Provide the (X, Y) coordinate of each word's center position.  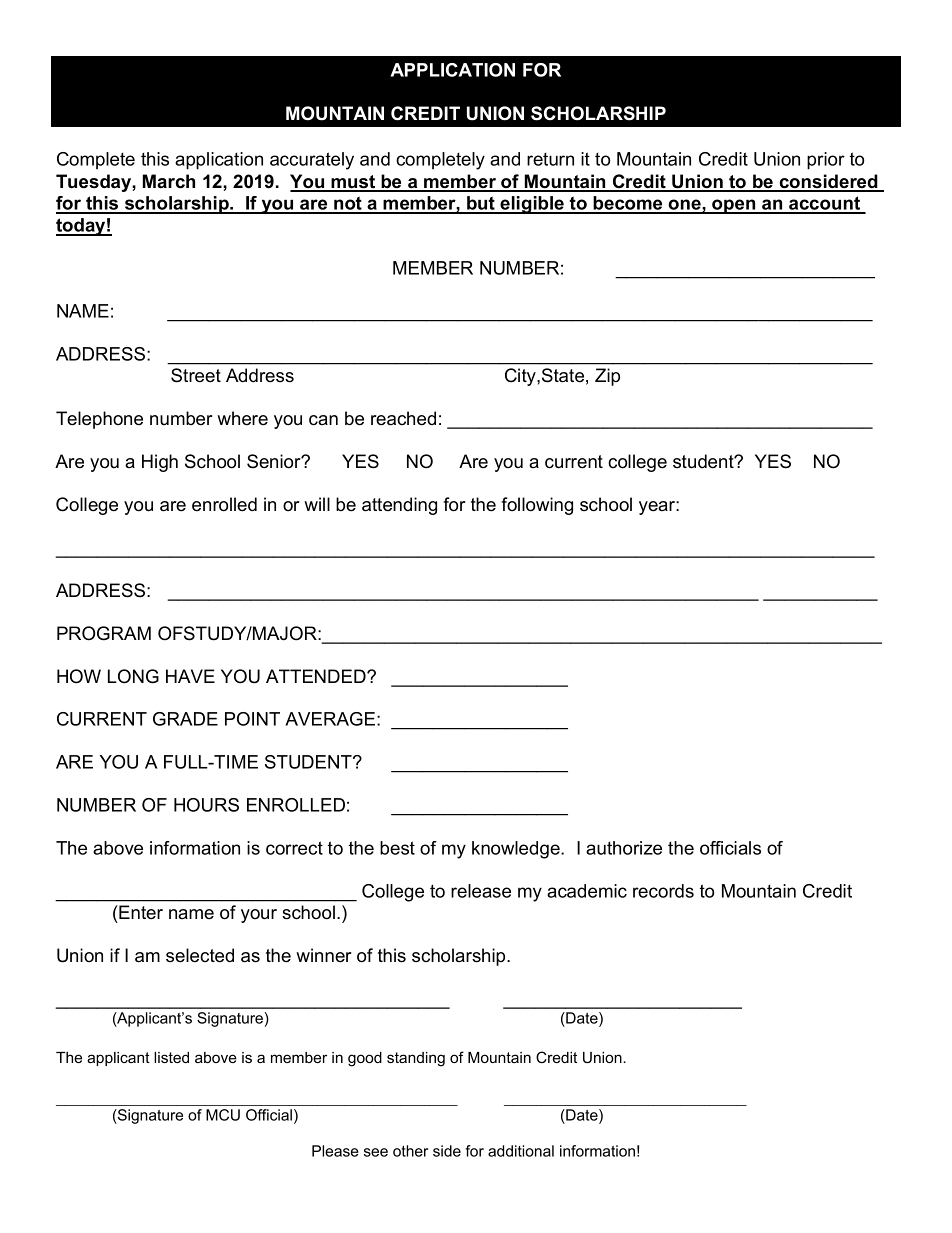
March (169, 181)
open (734, 206)
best (397, 848)
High (160, 463)
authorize (624, 848)
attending (399, 506)
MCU (223, 1115)
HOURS (206, 805)
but (481, 204)
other (410, 1151)
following (537, 506)
